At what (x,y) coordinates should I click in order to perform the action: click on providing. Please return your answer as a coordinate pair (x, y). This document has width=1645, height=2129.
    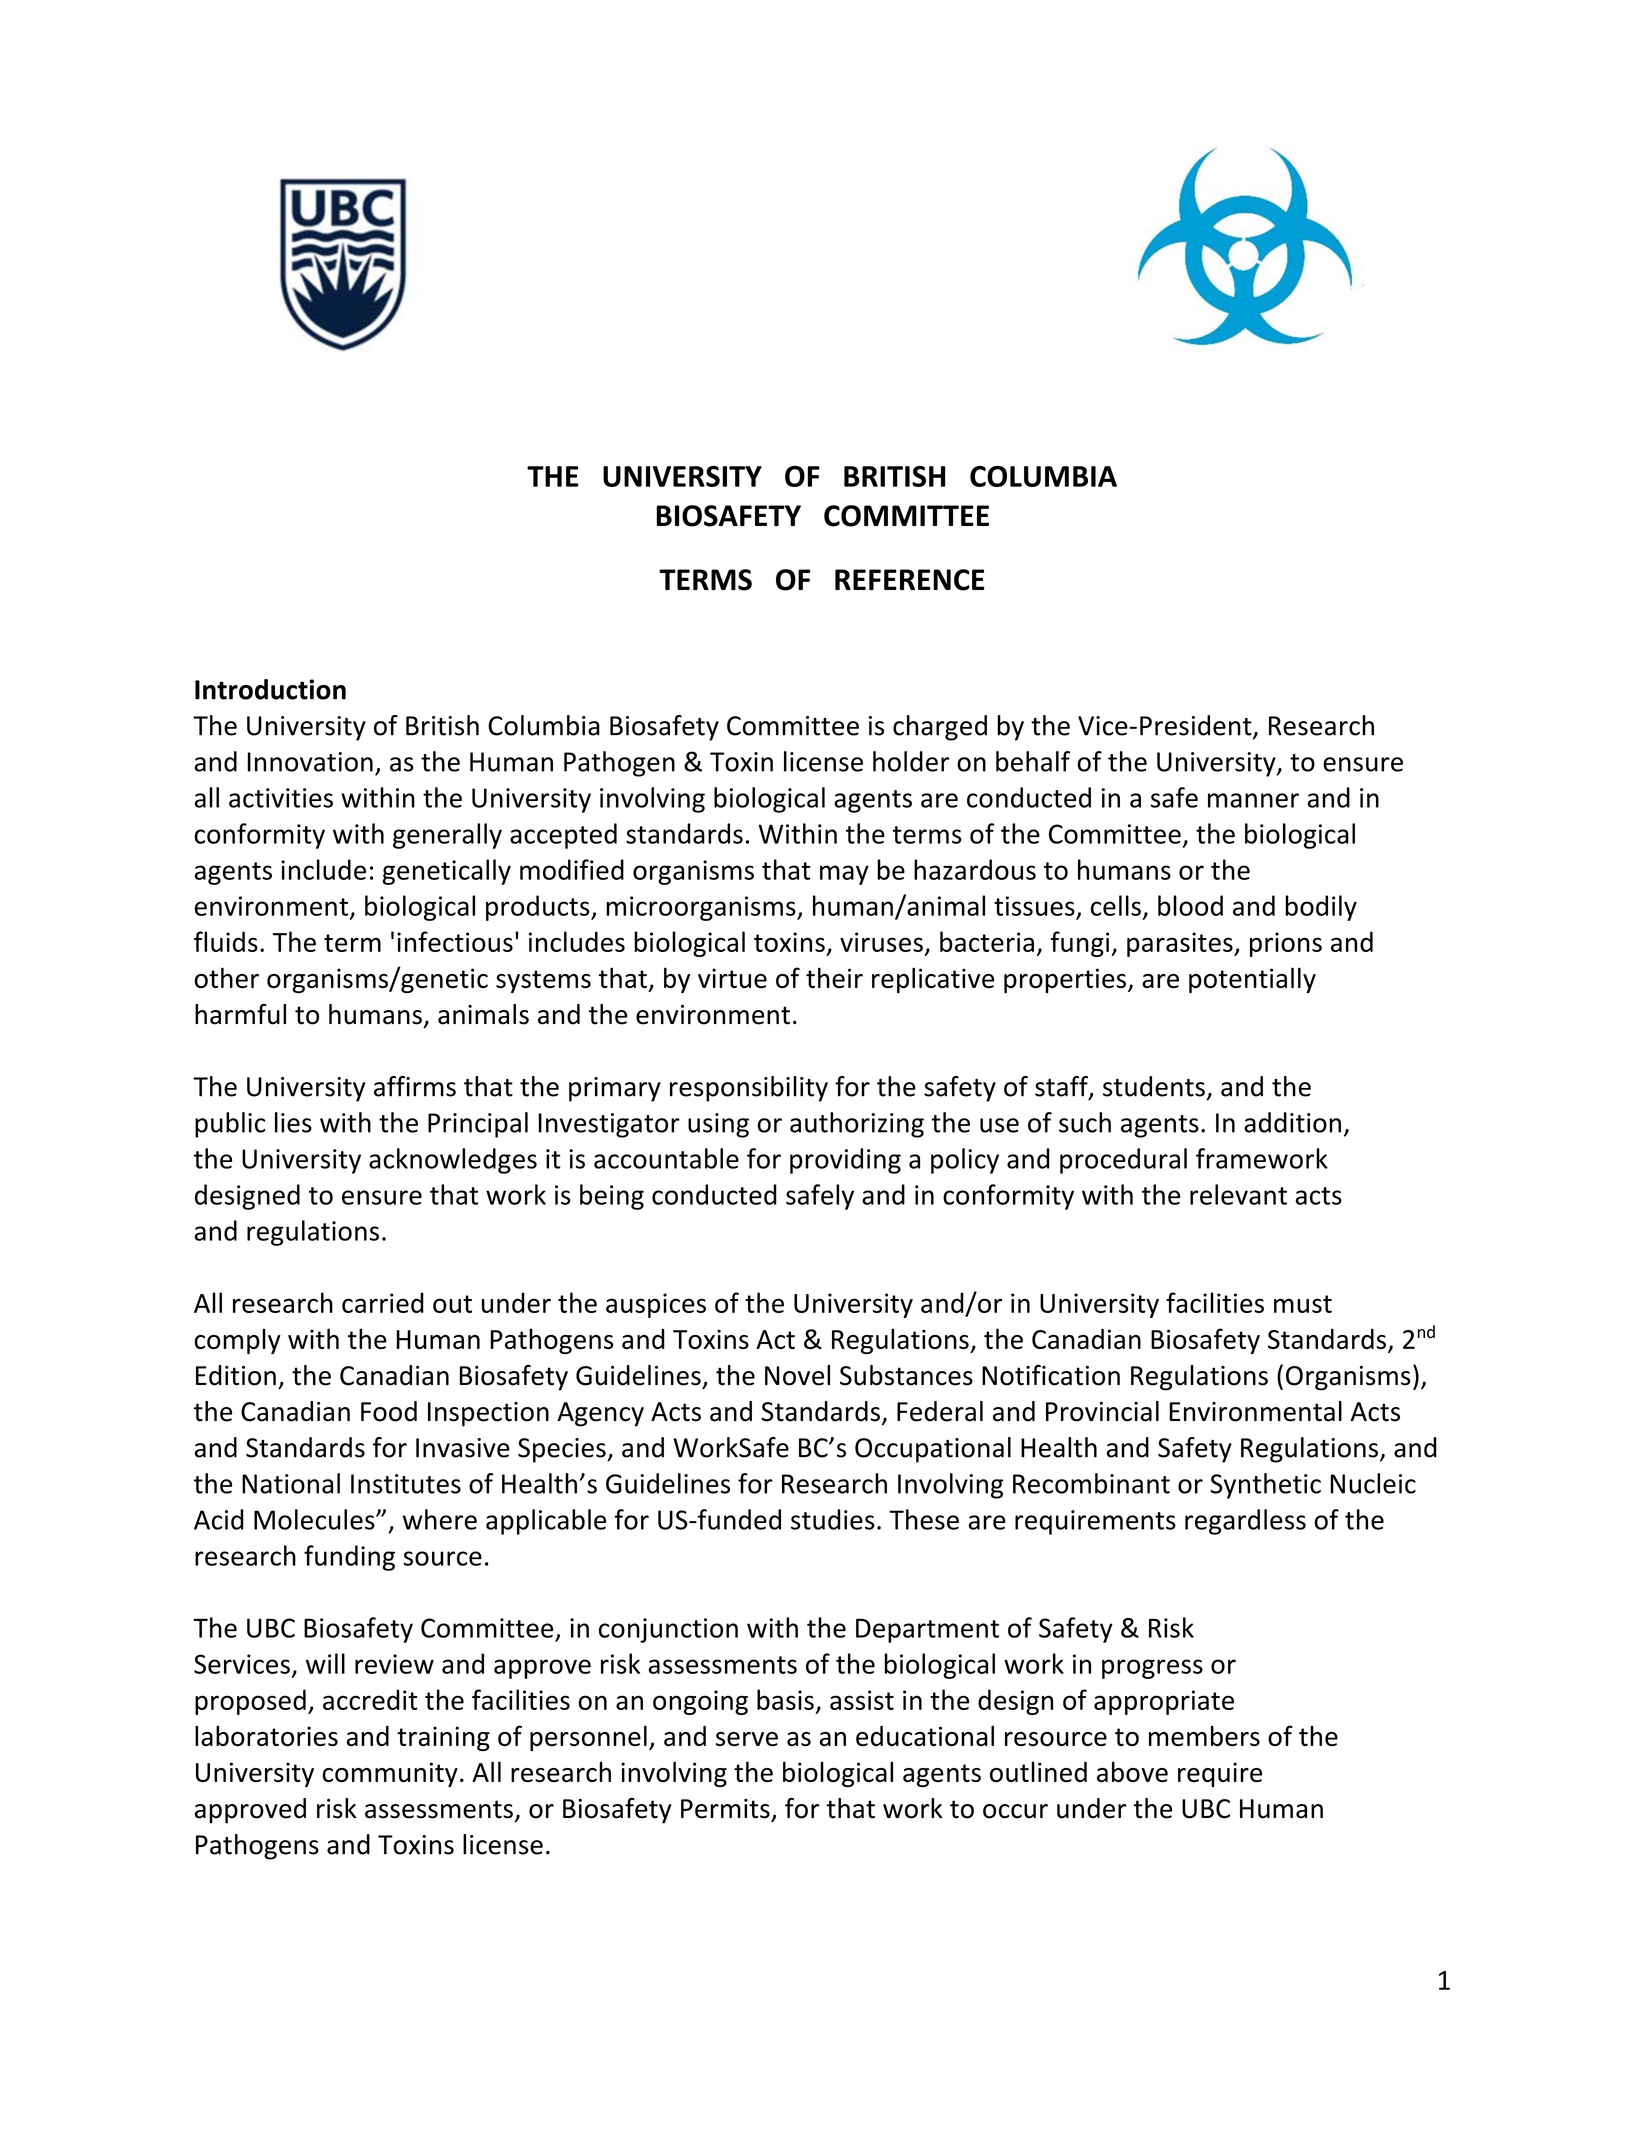
    Looking at the image, I should click on (845, 1161).
